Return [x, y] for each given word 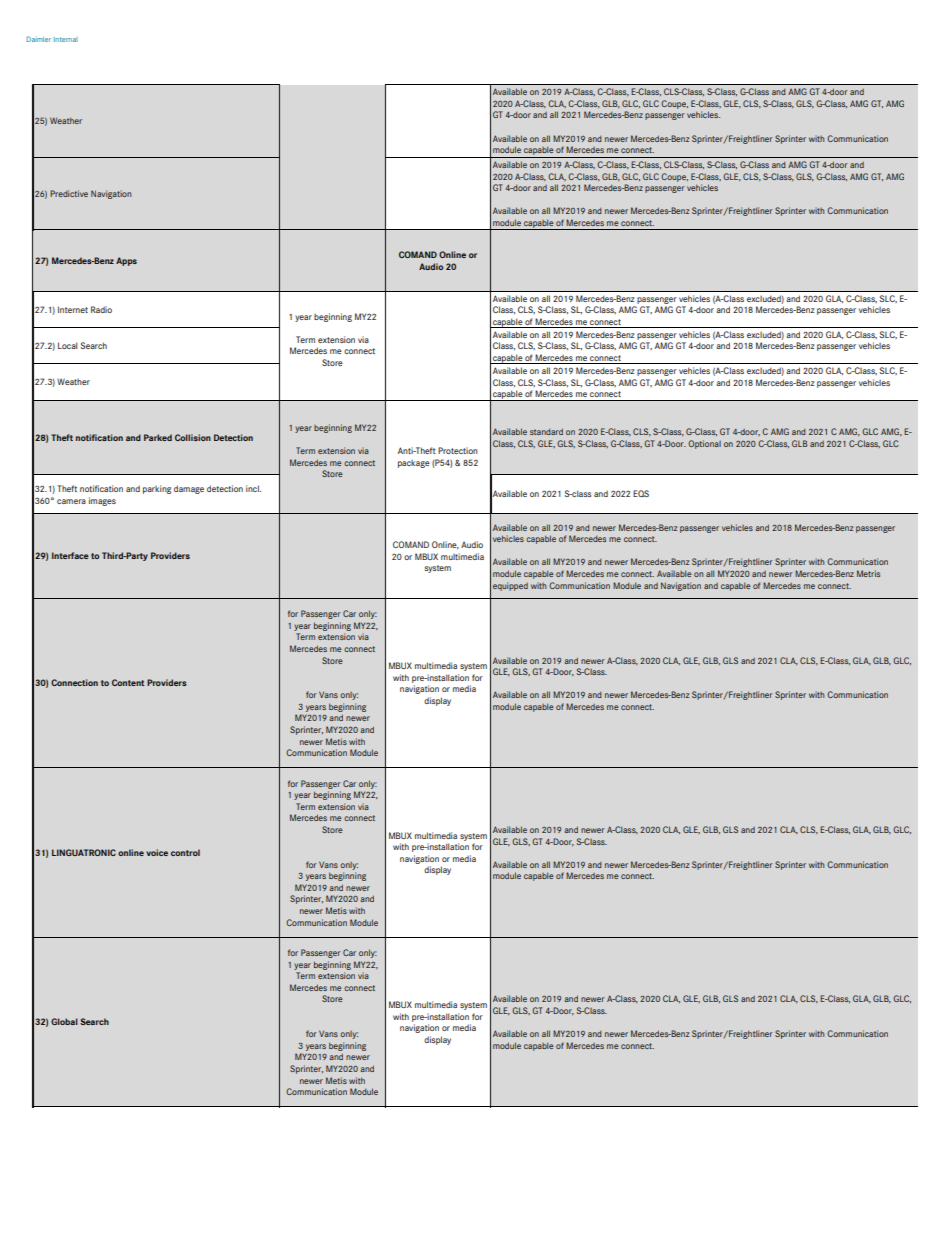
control [185, 852]
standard [546, 431]
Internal [66, 39]
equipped [510, 586]
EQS [641, 493]
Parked [158, 437]
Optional [704, 444]
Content [128, 682]
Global [64, 1021]
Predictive [69, 193]
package [414, 464]
